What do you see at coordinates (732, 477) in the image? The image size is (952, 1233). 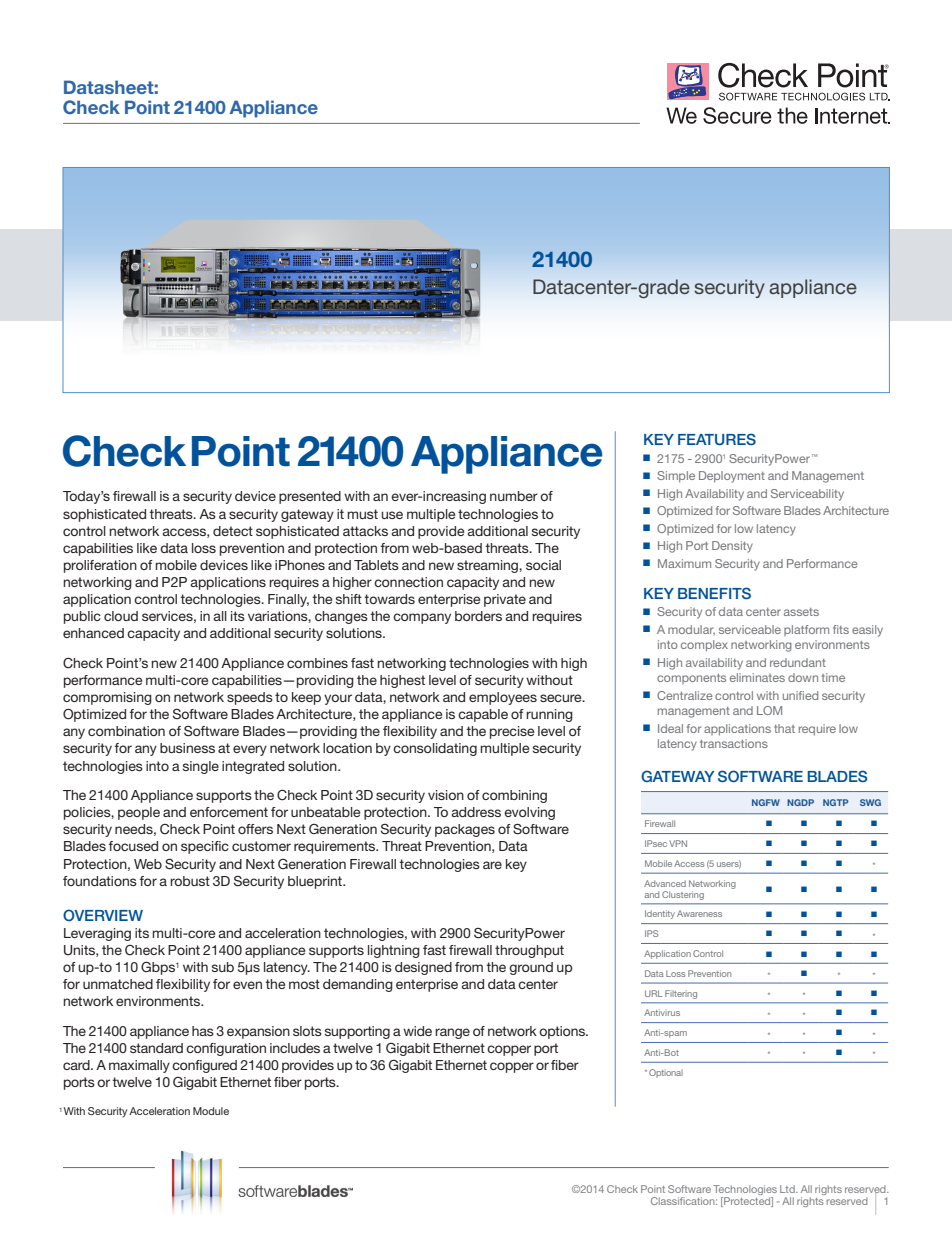 I see `Deployment` at bounding box center [732, 477].
